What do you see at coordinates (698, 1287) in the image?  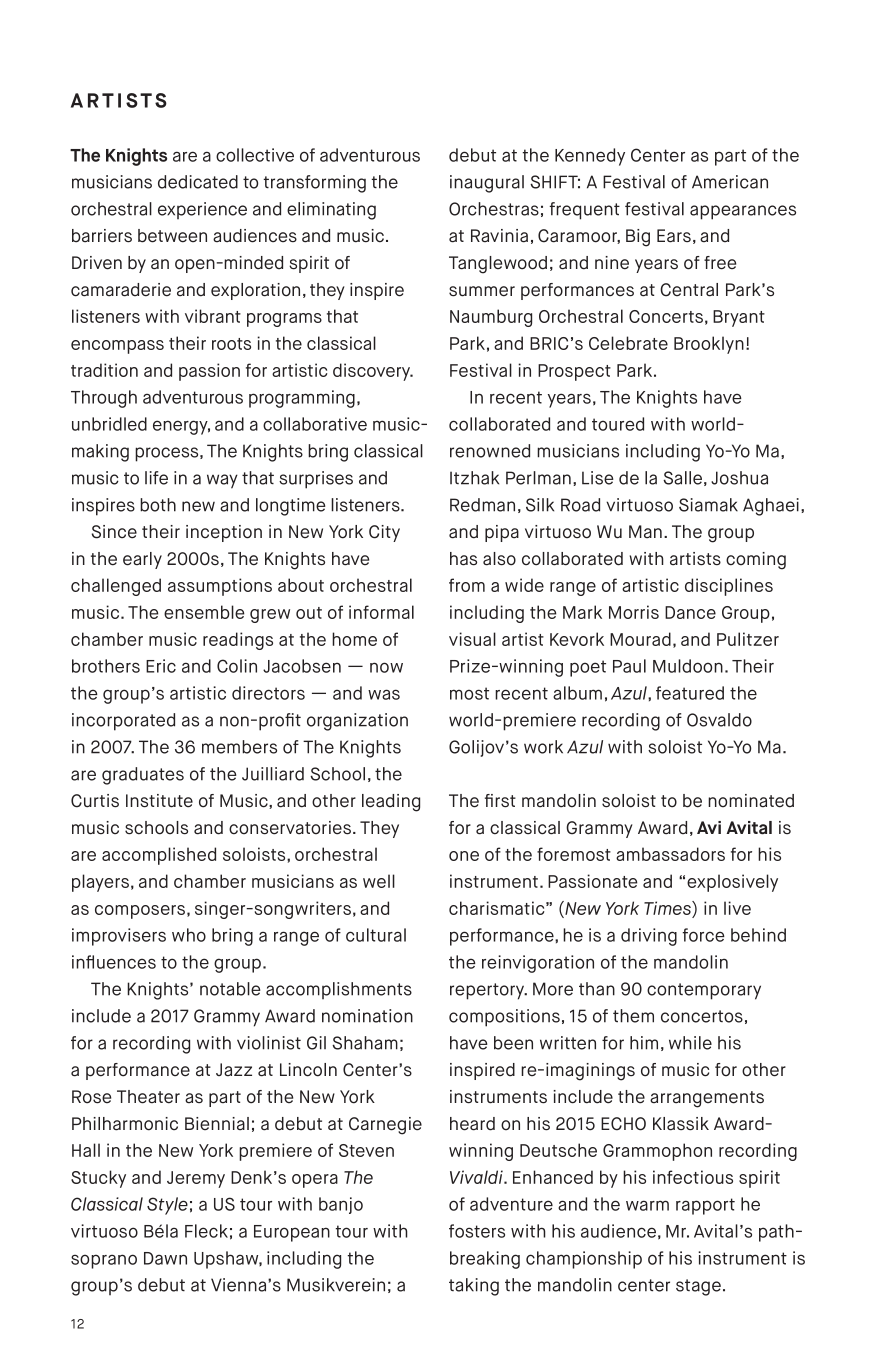 I see `stage` at bounding box center [698, 1287].
